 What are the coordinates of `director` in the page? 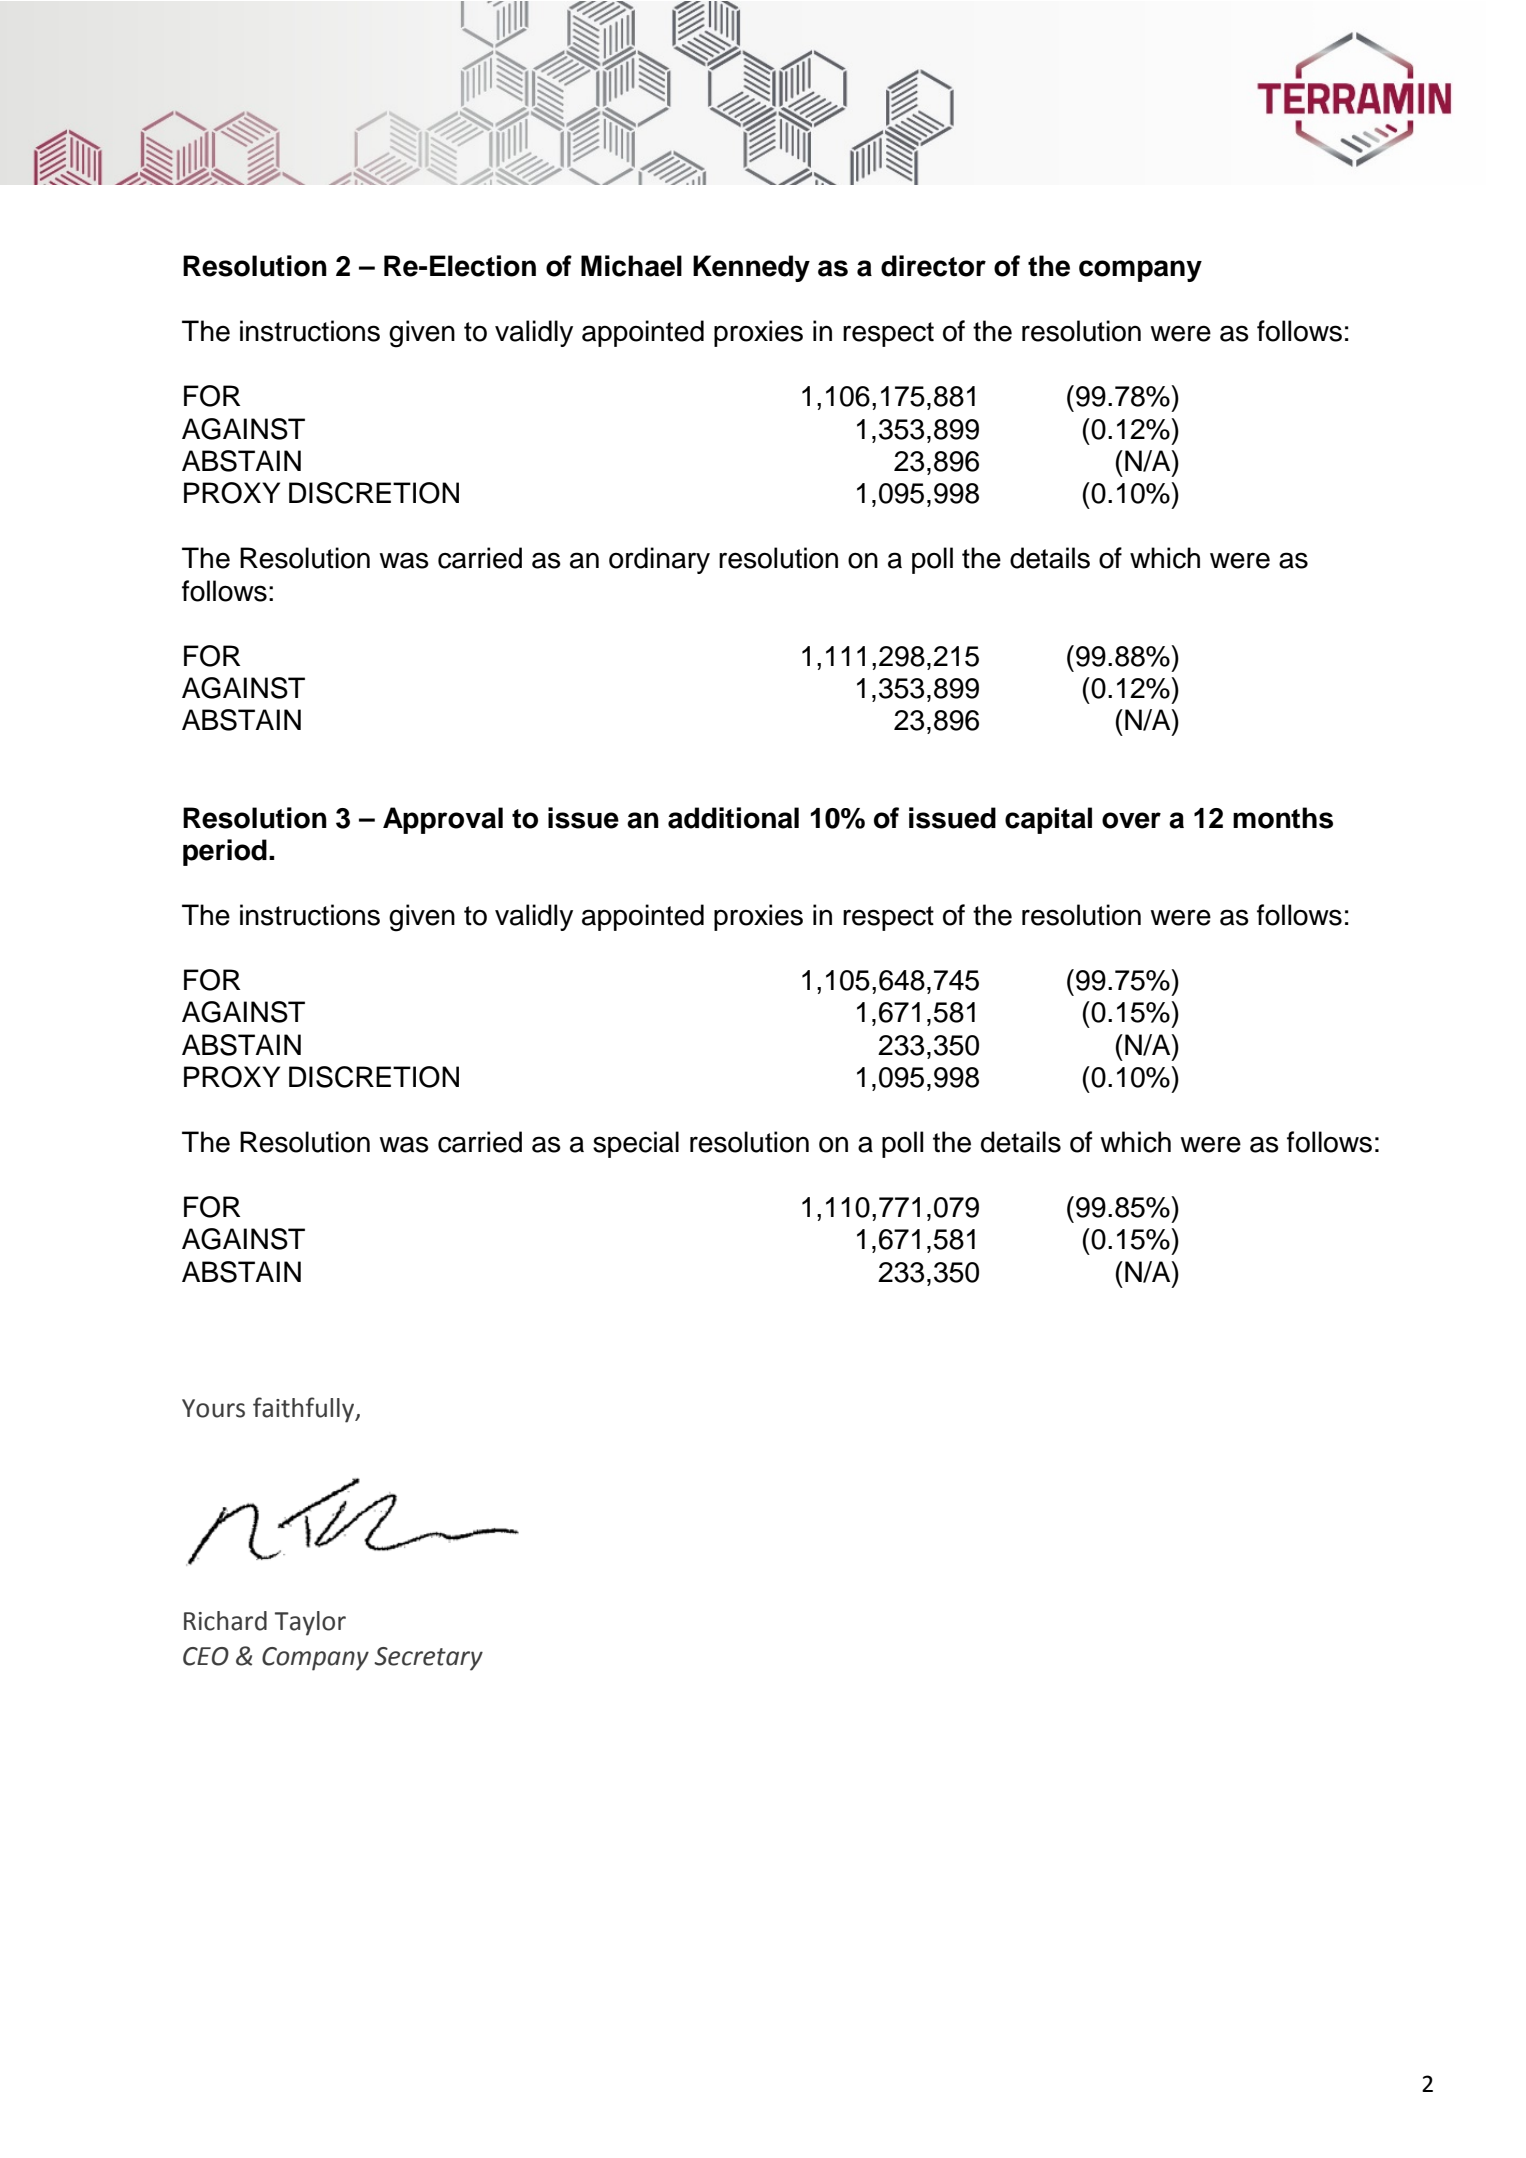 It's located at (933, 266).
